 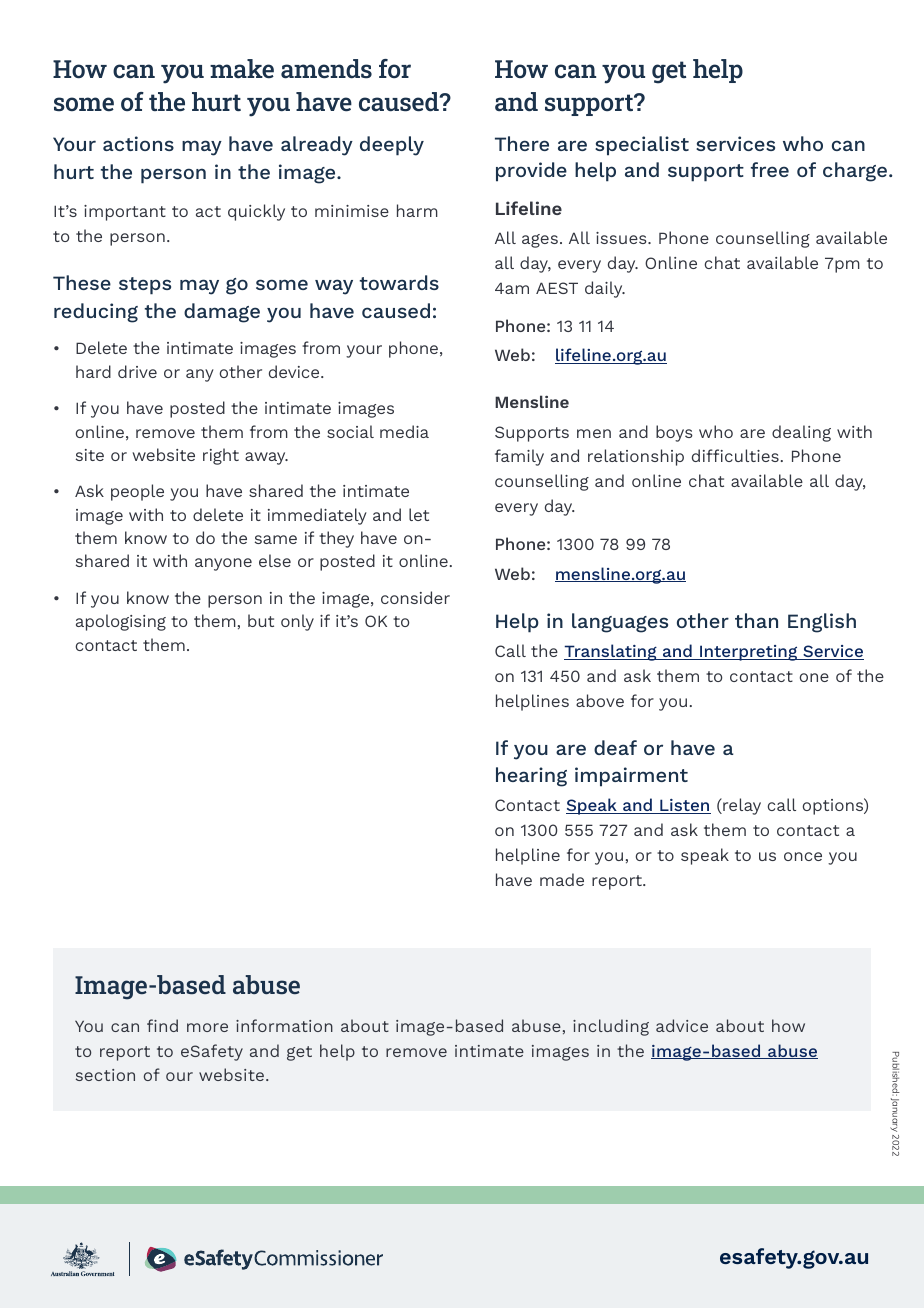 What do you see at coordinates (770, 169) in the screenshot?
I see `free` at bounding box center [770, 169].
